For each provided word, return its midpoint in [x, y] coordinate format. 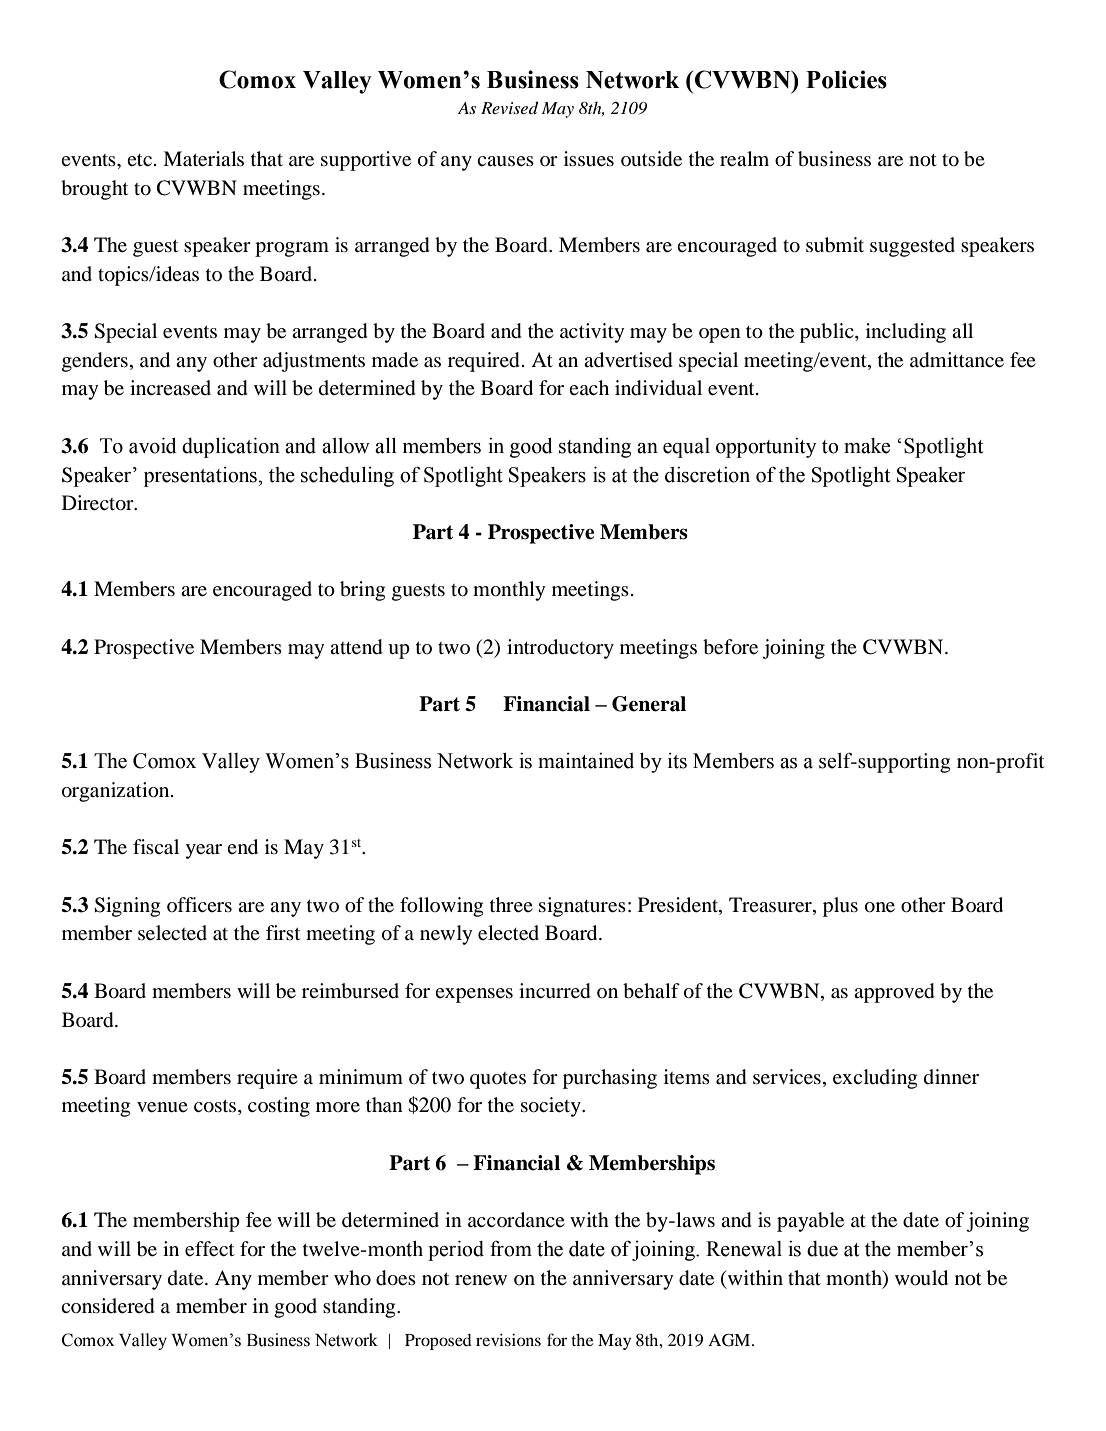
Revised [509, 107]
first [283, 932]
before [730, 647]
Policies [846, 79]
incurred [555, 991]
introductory [560, 649]
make [867, 446]
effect [209, 1249]
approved [894, 993]
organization [117, 792]
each [589, 387]
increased [170, 388]
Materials [203, 159]
